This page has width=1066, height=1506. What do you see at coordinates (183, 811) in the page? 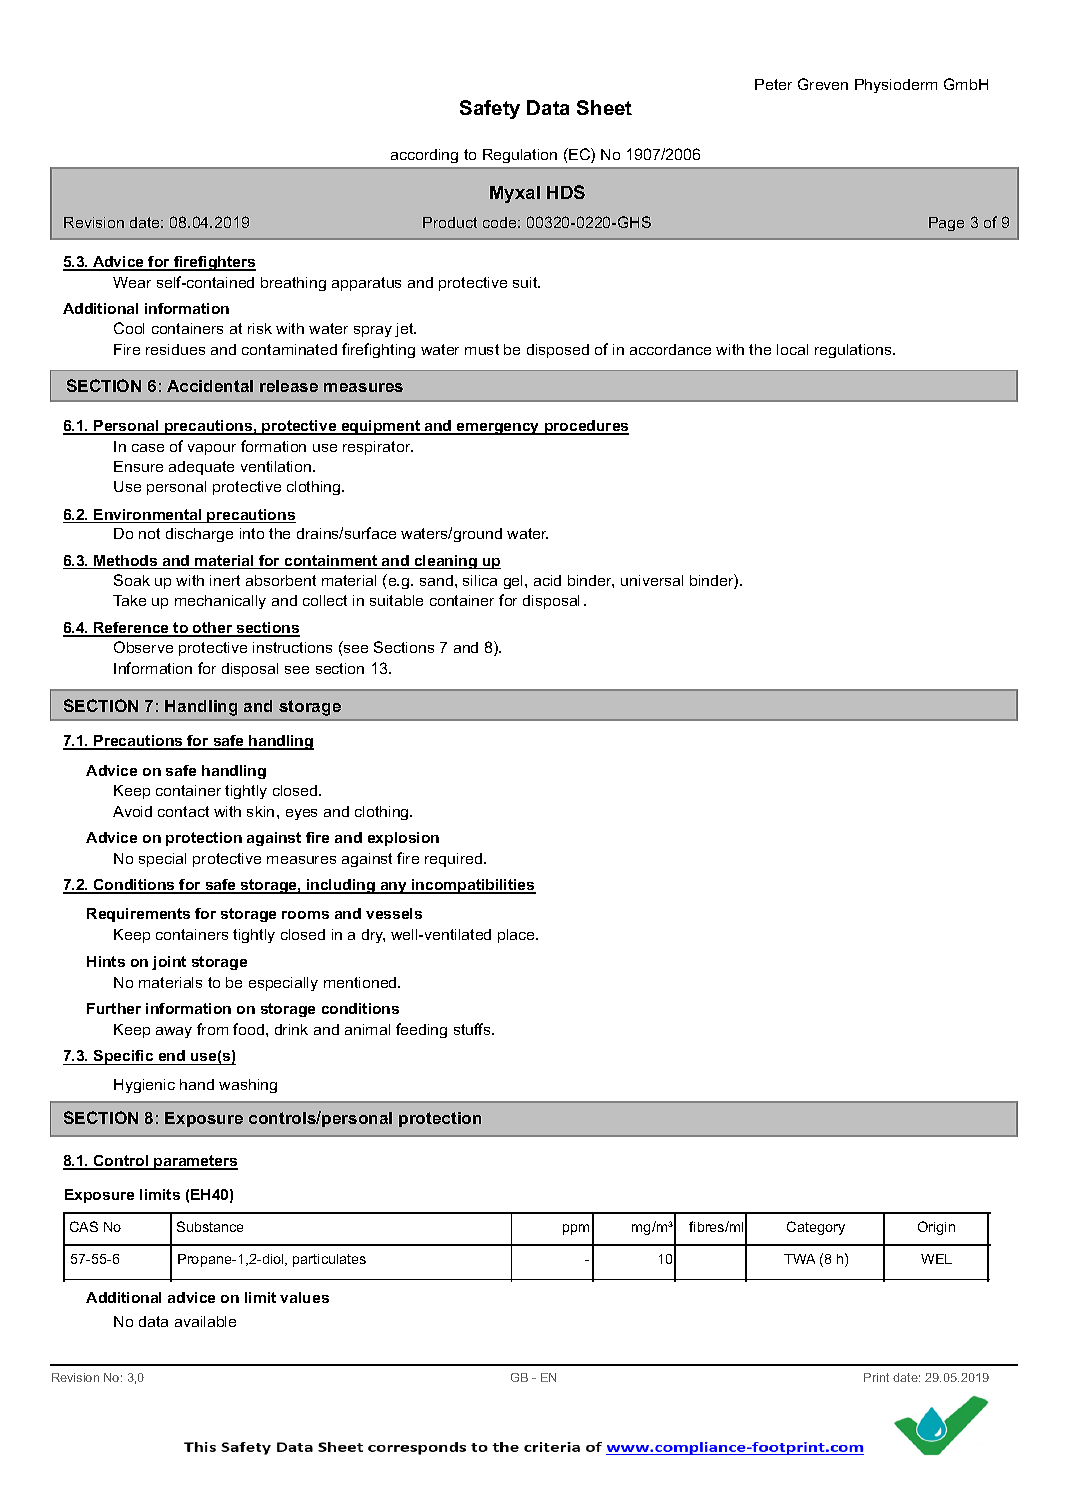
I see `contact` at bounding box center [183, 811].
